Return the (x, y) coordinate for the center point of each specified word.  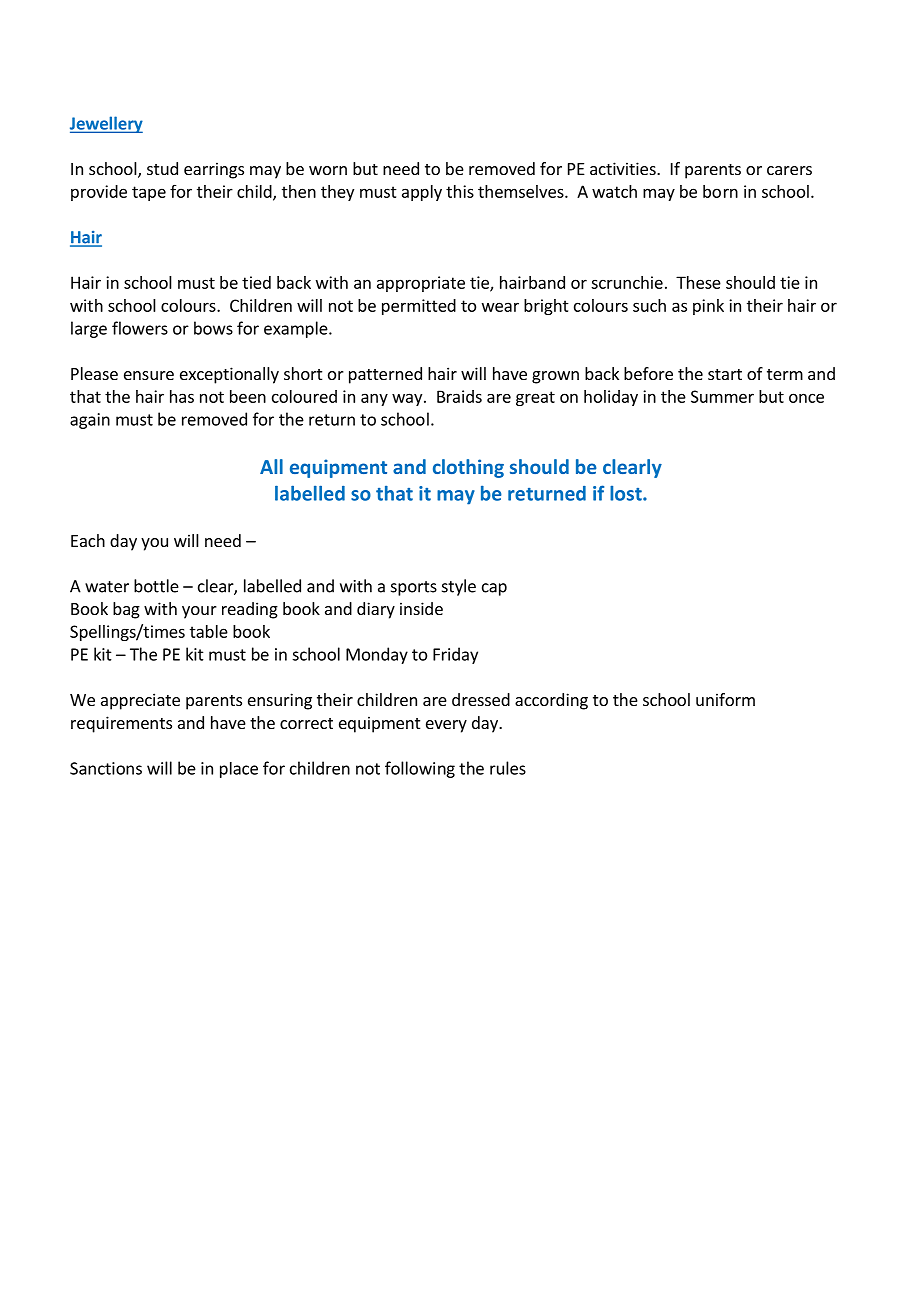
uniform (725, 699)
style (459, 587)
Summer (722, 396)
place (239, 770)
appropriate (421, 284)
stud (162, 168)
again (90, 421)
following (420, 769)
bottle (156, 586)
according (551, 701)
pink (708, 307)
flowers (140, 328)
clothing (468, 468)
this (460, 191)
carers (789, 170)
